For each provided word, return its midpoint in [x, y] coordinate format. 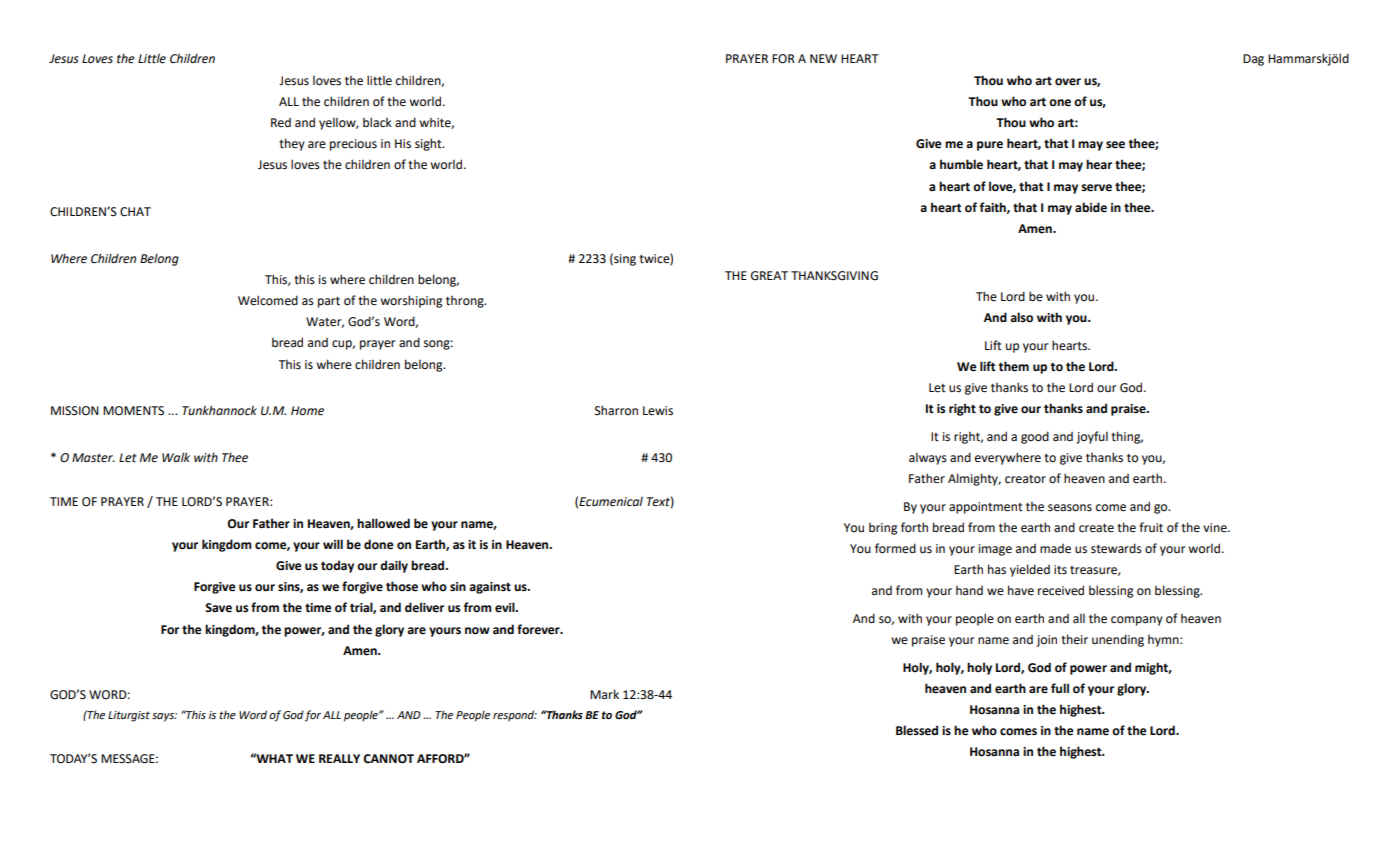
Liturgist [129, 716]
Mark [604, 694]
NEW [823, 58]
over [1068, 82]
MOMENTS [133, 411]
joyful [1092, 437]
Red [281, 123]
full [1060, 688]
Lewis [658, 411]
